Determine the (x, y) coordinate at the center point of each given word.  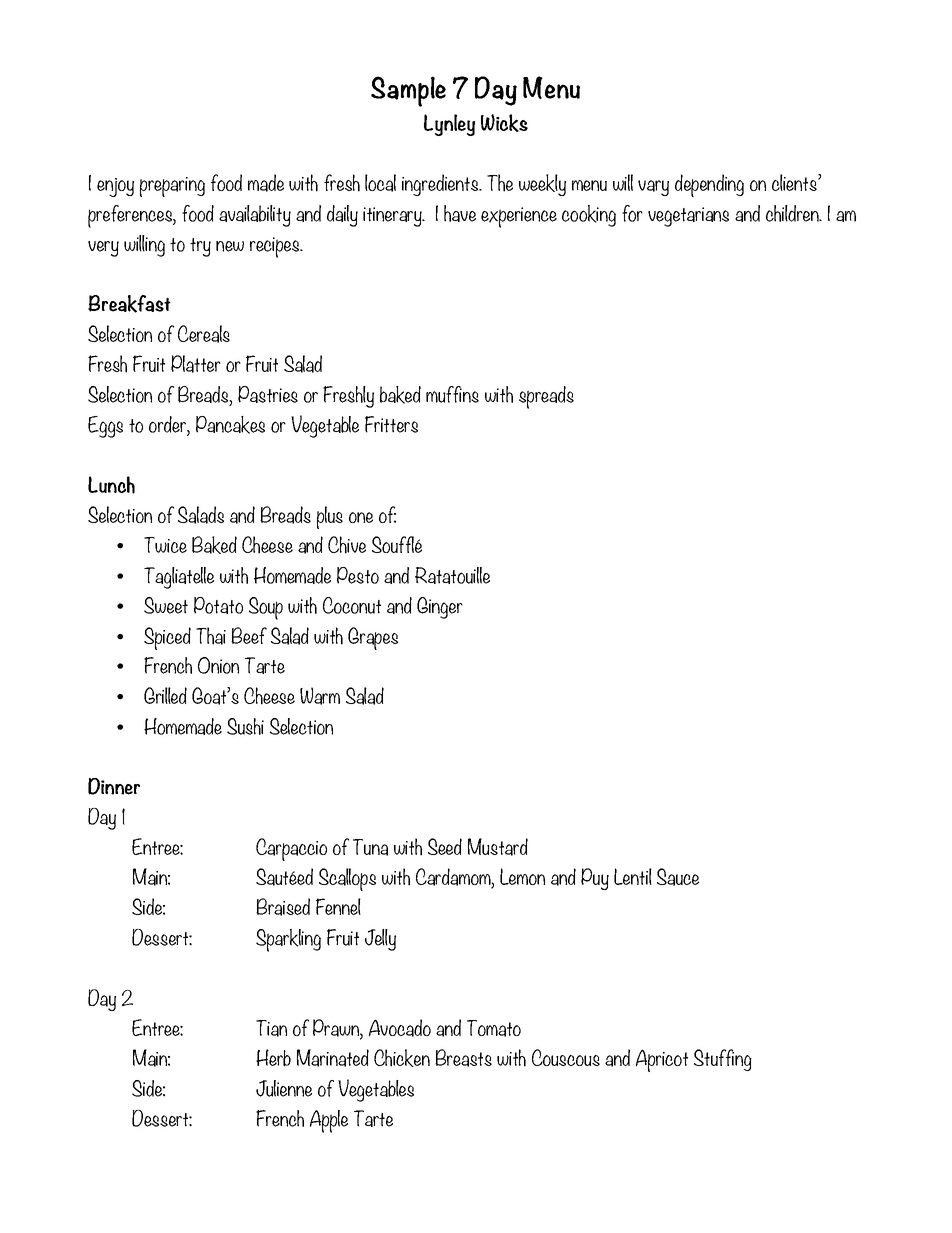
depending (709, 185)
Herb (273, 1058)
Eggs (105, 427)
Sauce (678, 877)
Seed (445, 846)
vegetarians (688, 217)
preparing (172, 187)
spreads (546, 397)
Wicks (504, 123)
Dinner (114, 786)
